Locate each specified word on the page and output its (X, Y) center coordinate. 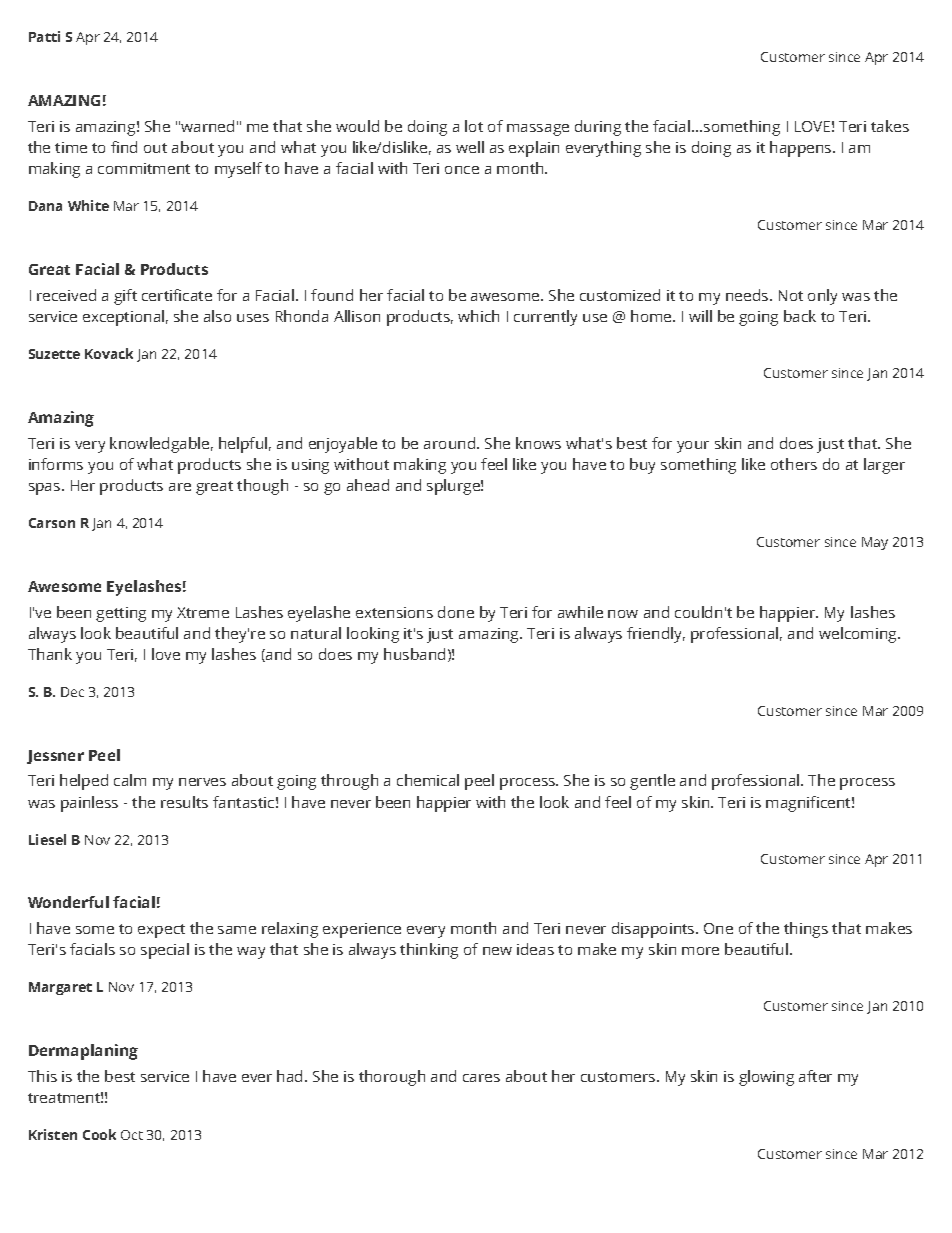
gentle (652, 782)
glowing (766, 1078)
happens (802, 149)
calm (130, 780)
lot (474, 126)
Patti (44, 36)
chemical (428, 780)
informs (56, 464)
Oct (132, 1135)
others (794, 464)
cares (481, 1078)
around (451, 443)
